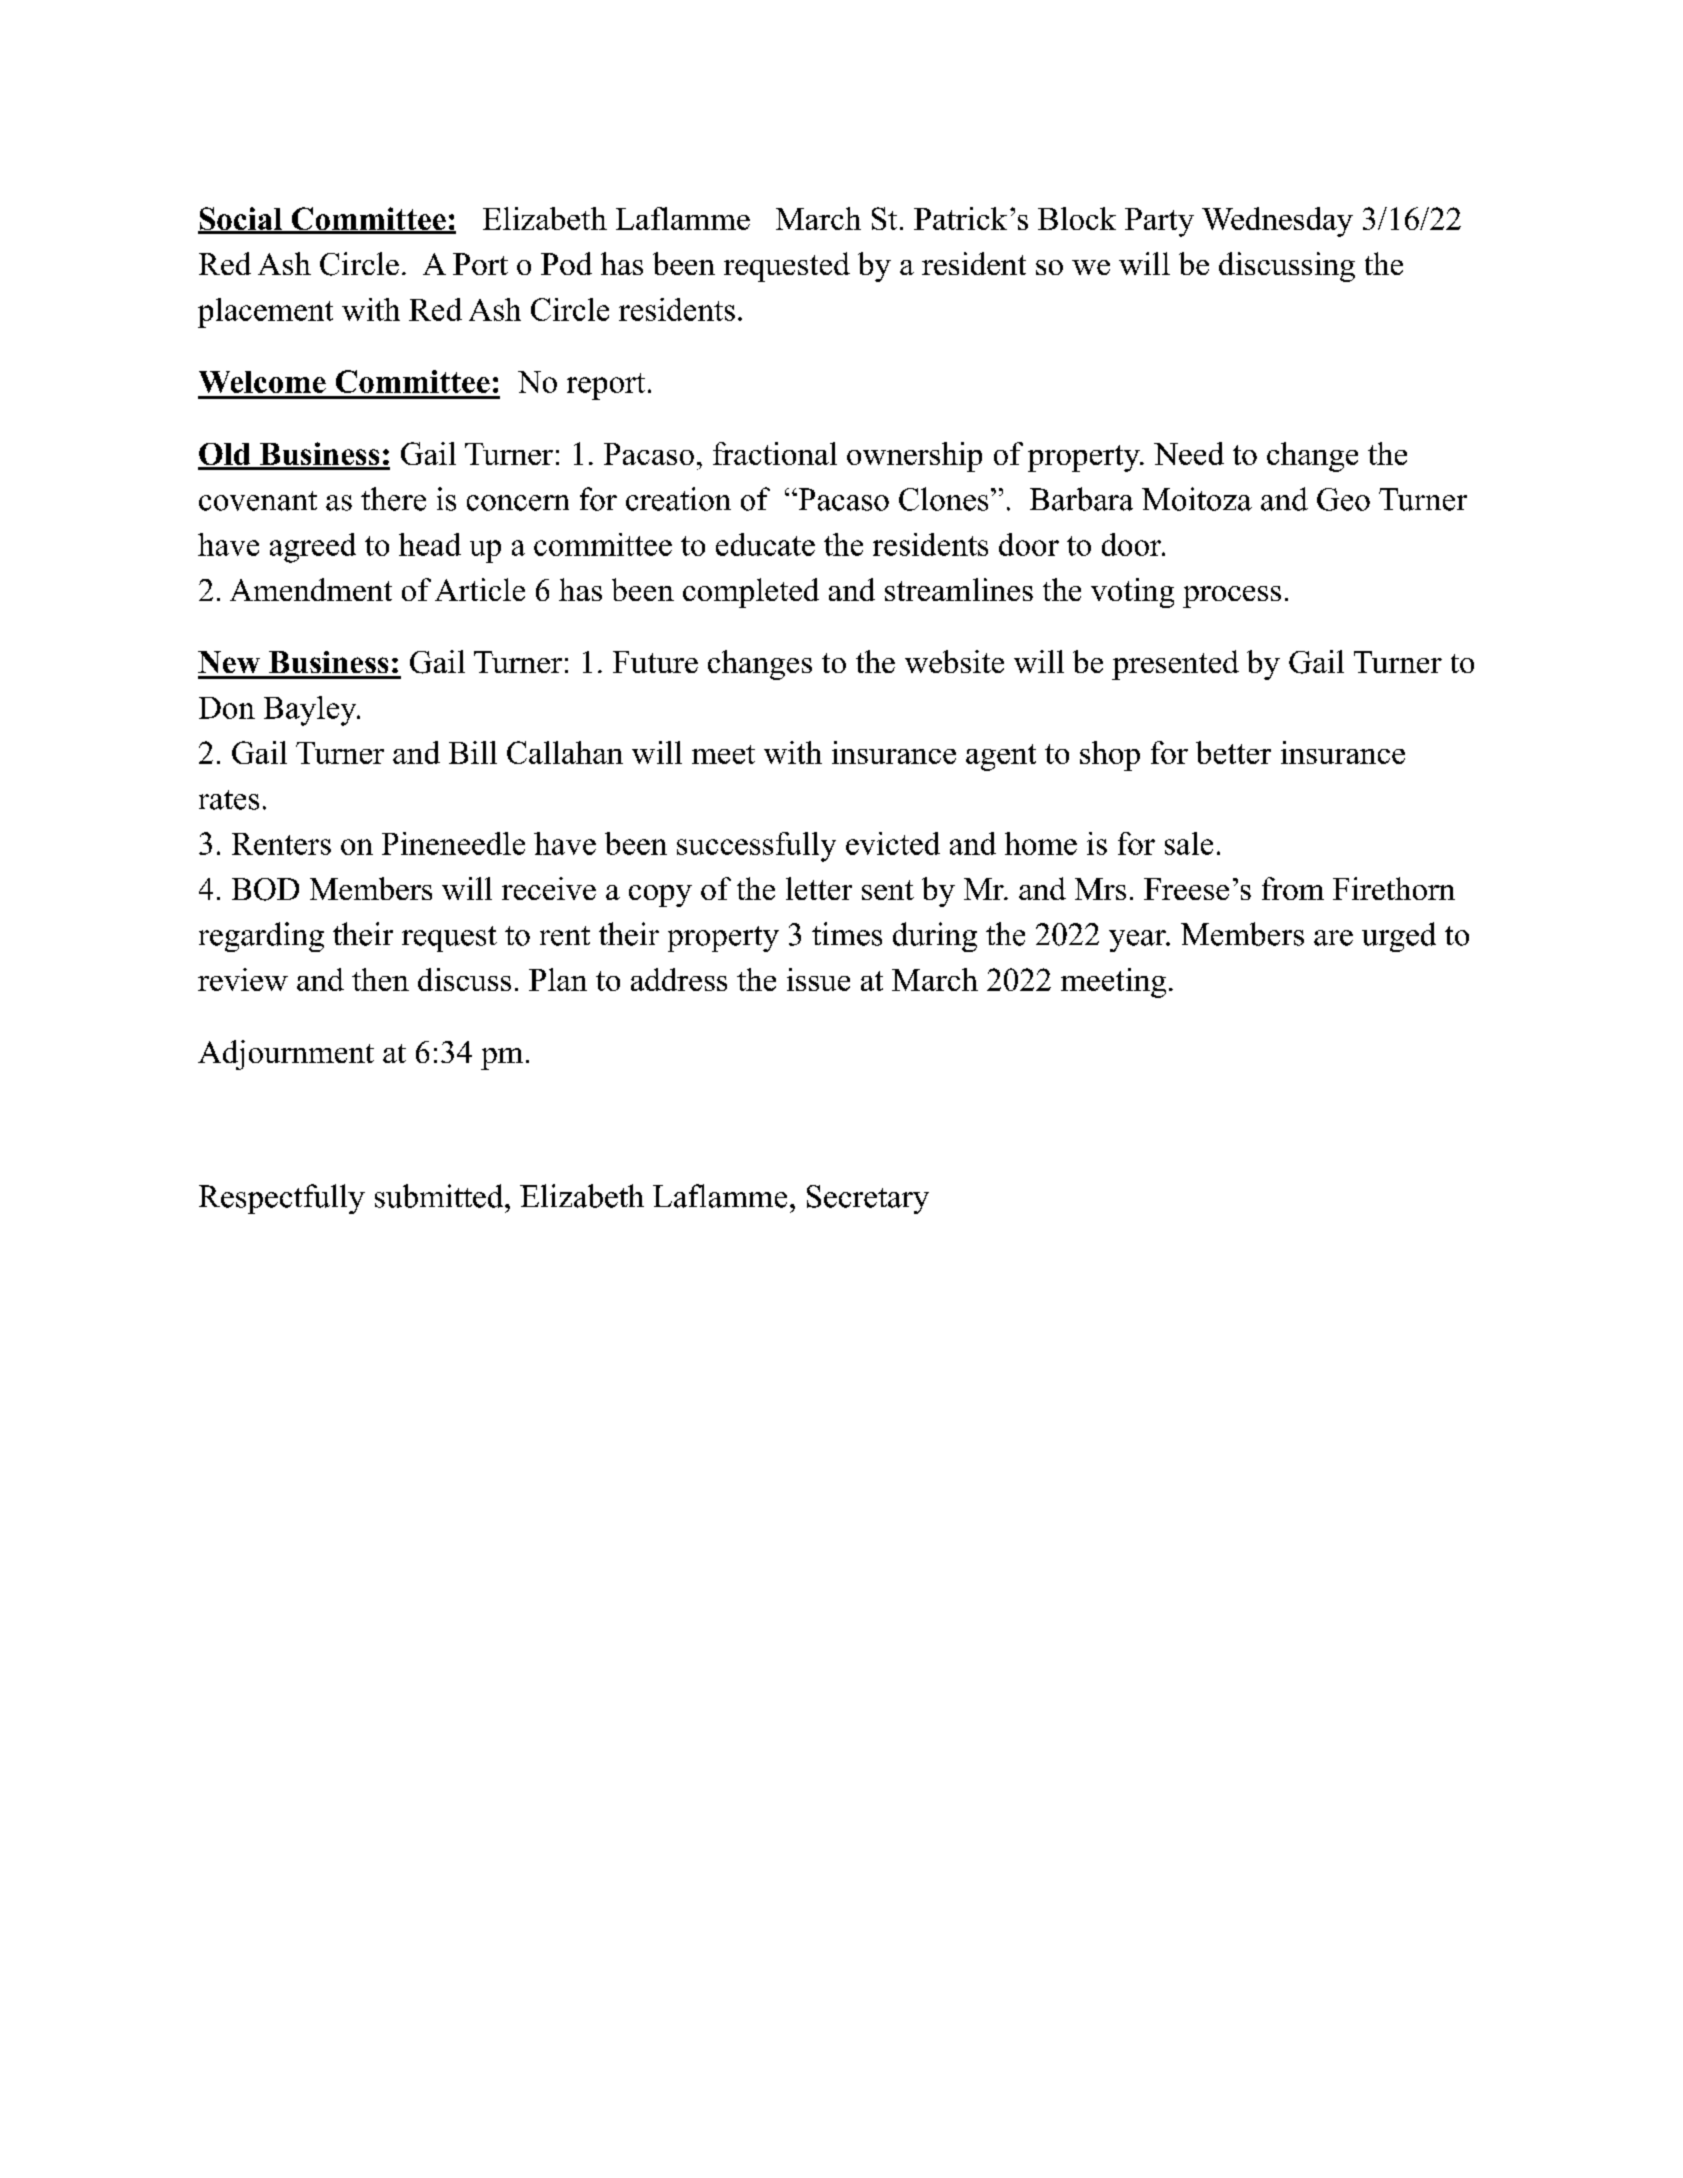  I want to click on Don, so click(227, 708).
